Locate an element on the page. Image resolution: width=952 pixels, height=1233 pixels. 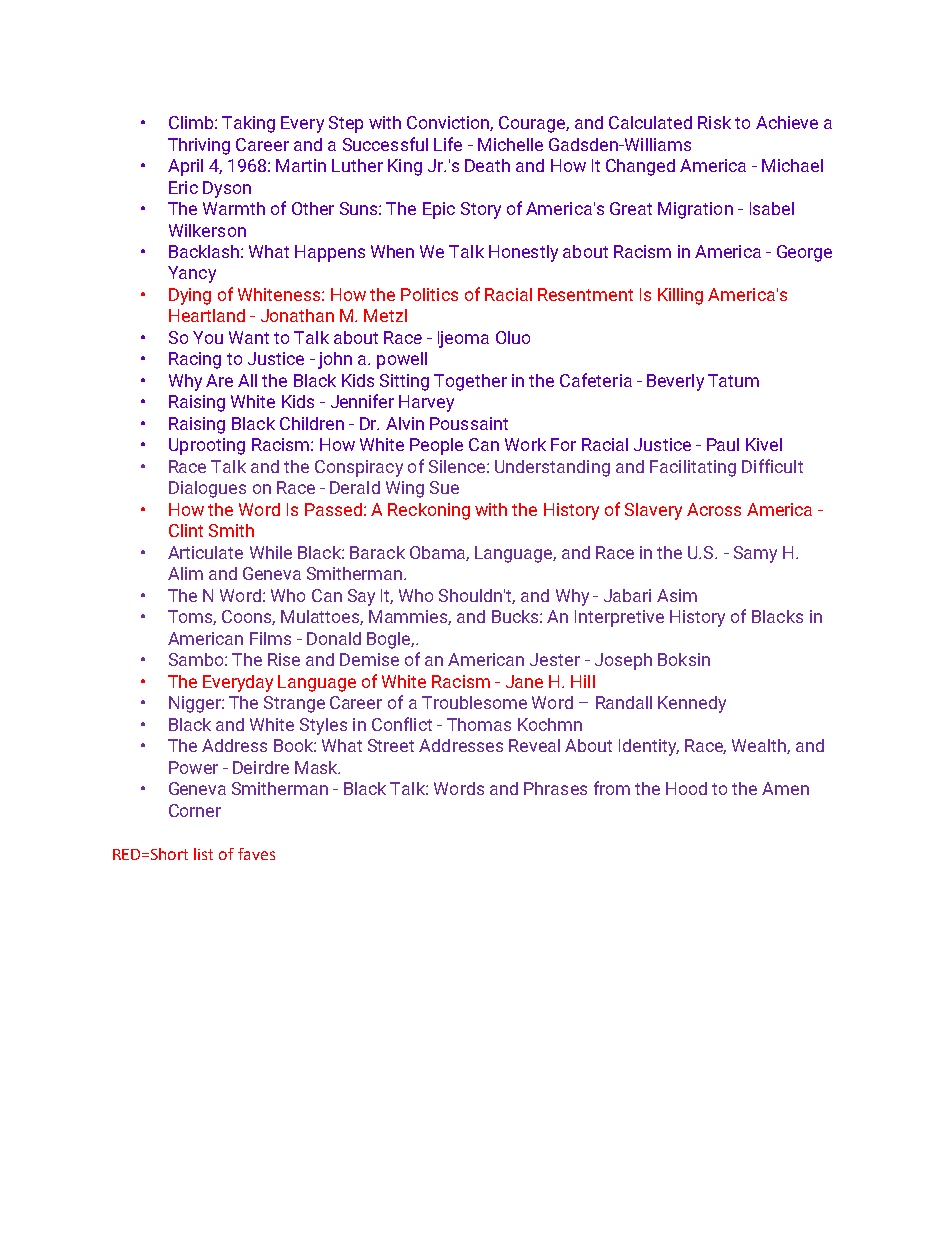
Martin is located at coordinates (301, 165).
